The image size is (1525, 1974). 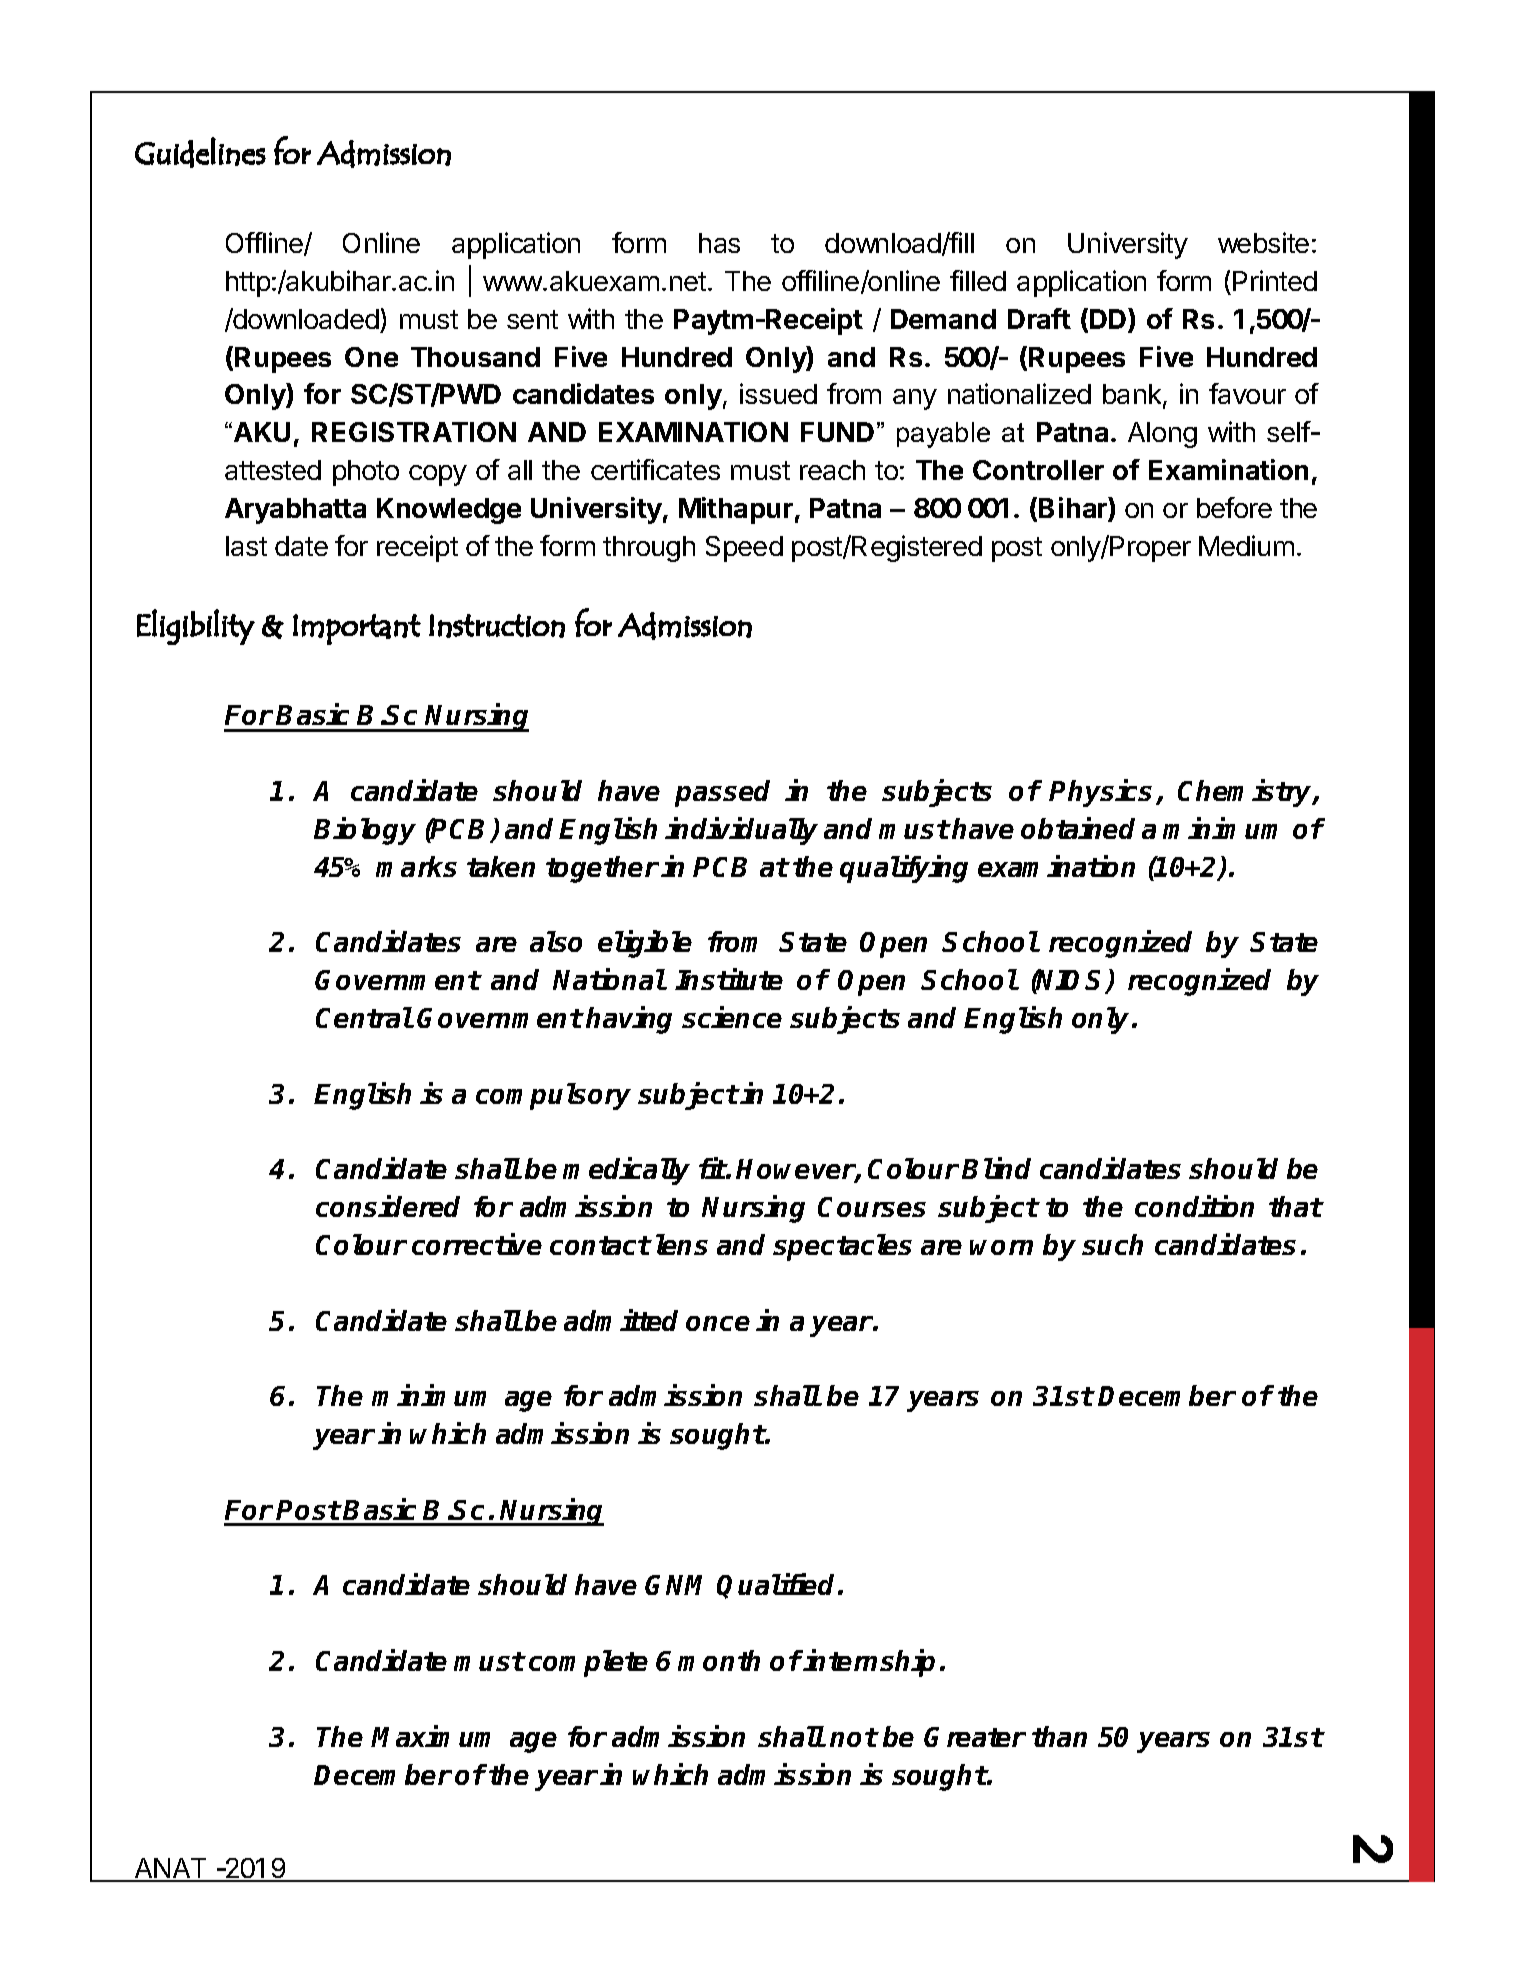 I want to click on such, so click(x=1112, y=1244).
